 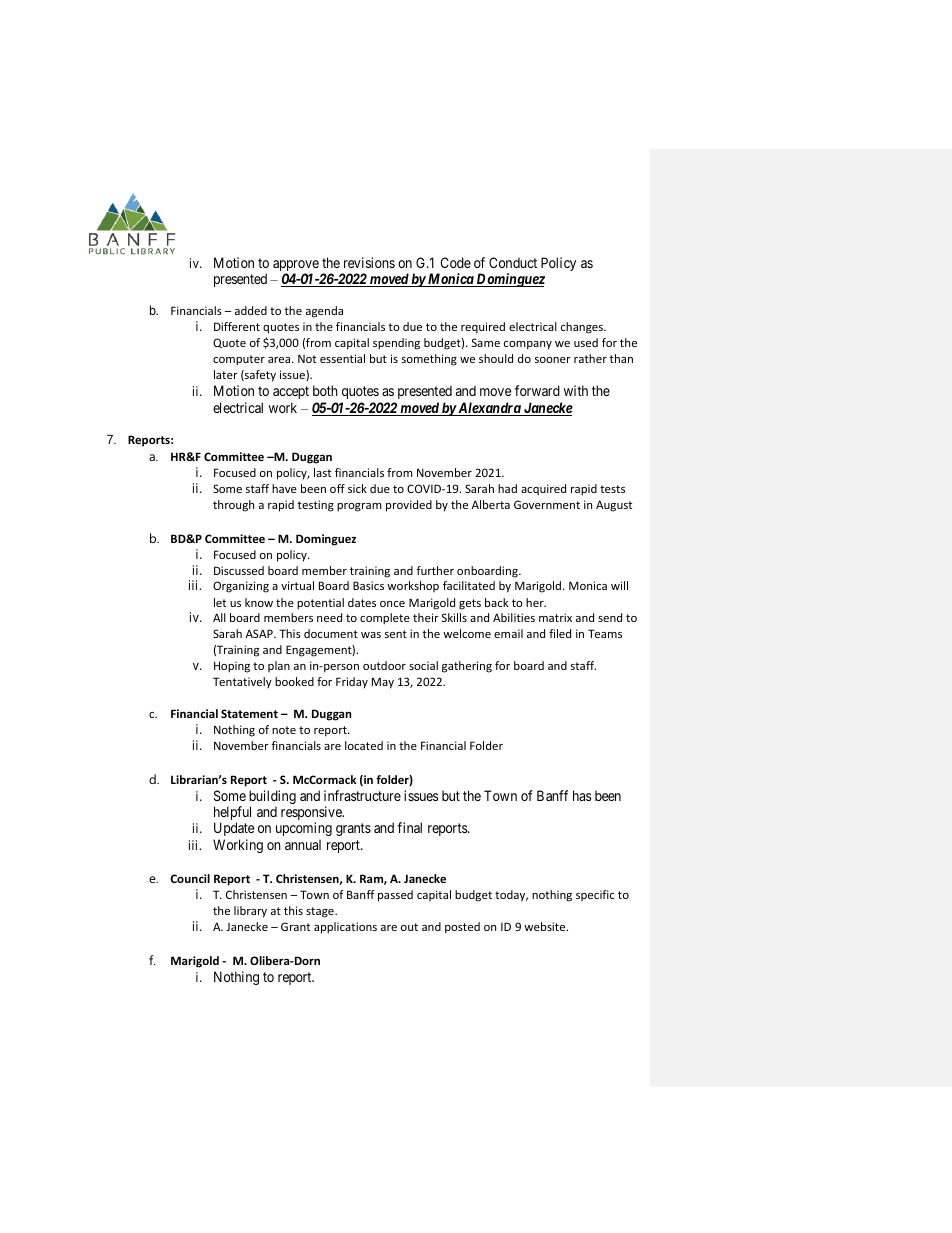 What do you see at coordinates (233, 506) in the screenshot?
I see `through` at bounding box center [233, 506].
